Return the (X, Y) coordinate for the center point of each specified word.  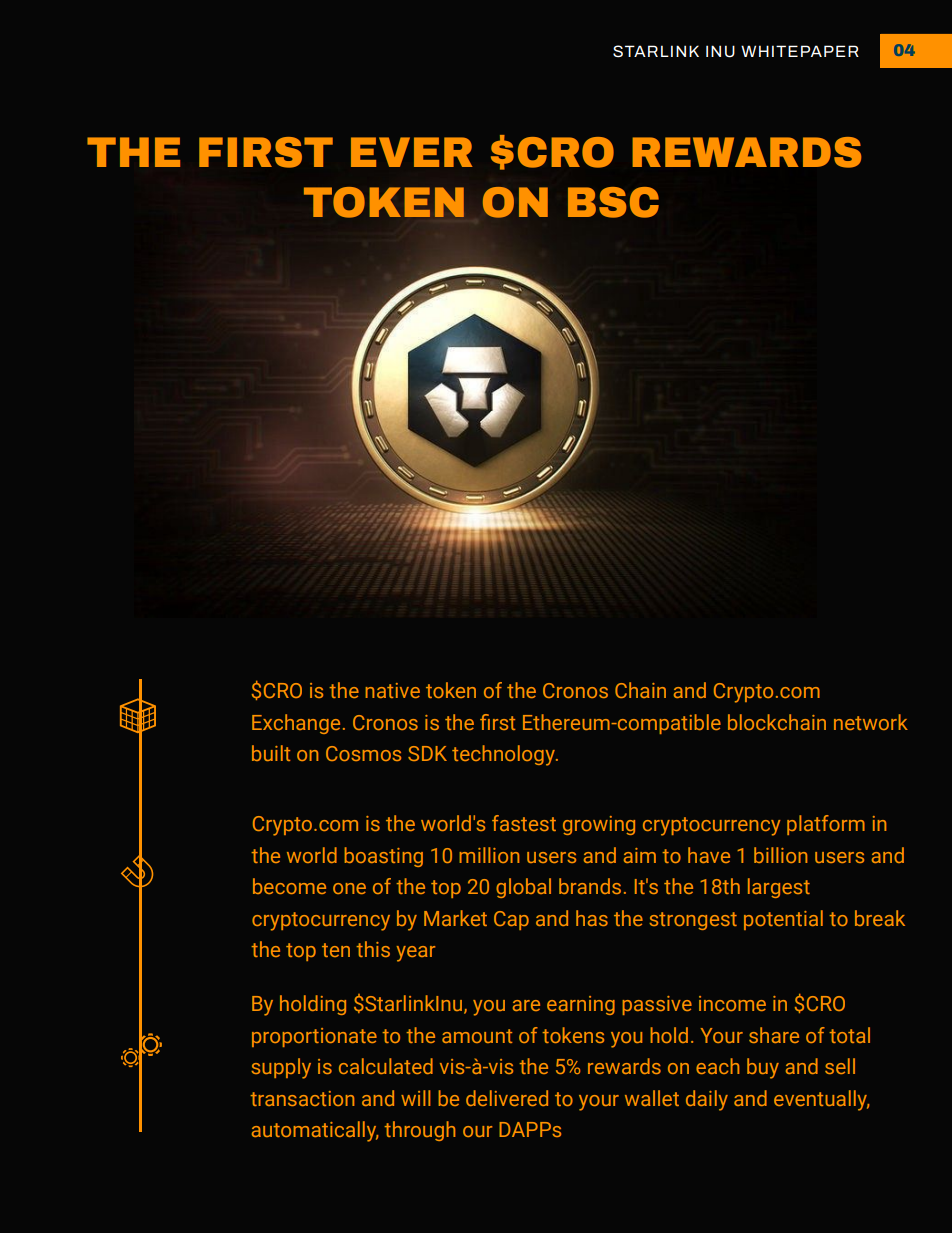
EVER (412, 152)
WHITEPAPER (800, 51)
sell (840, 1066)
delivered (507, 1098)
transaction (302, 1098)
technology (504, 755)
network (871, 722)
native (393, 690)
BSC (613, 202)
